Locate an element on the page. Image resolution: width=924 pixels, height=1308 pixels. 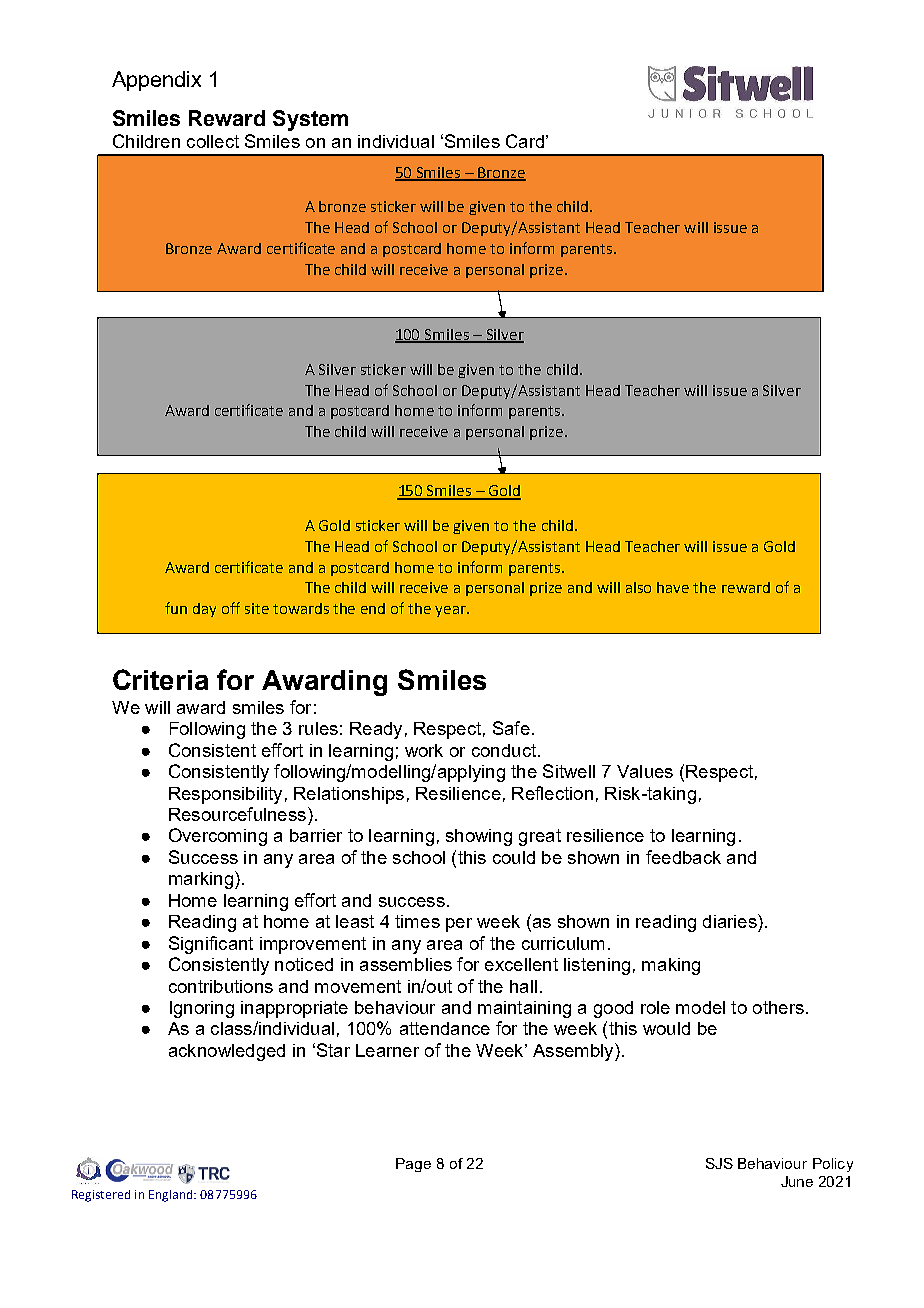
SJS is located at coordinates (719, 1163).
